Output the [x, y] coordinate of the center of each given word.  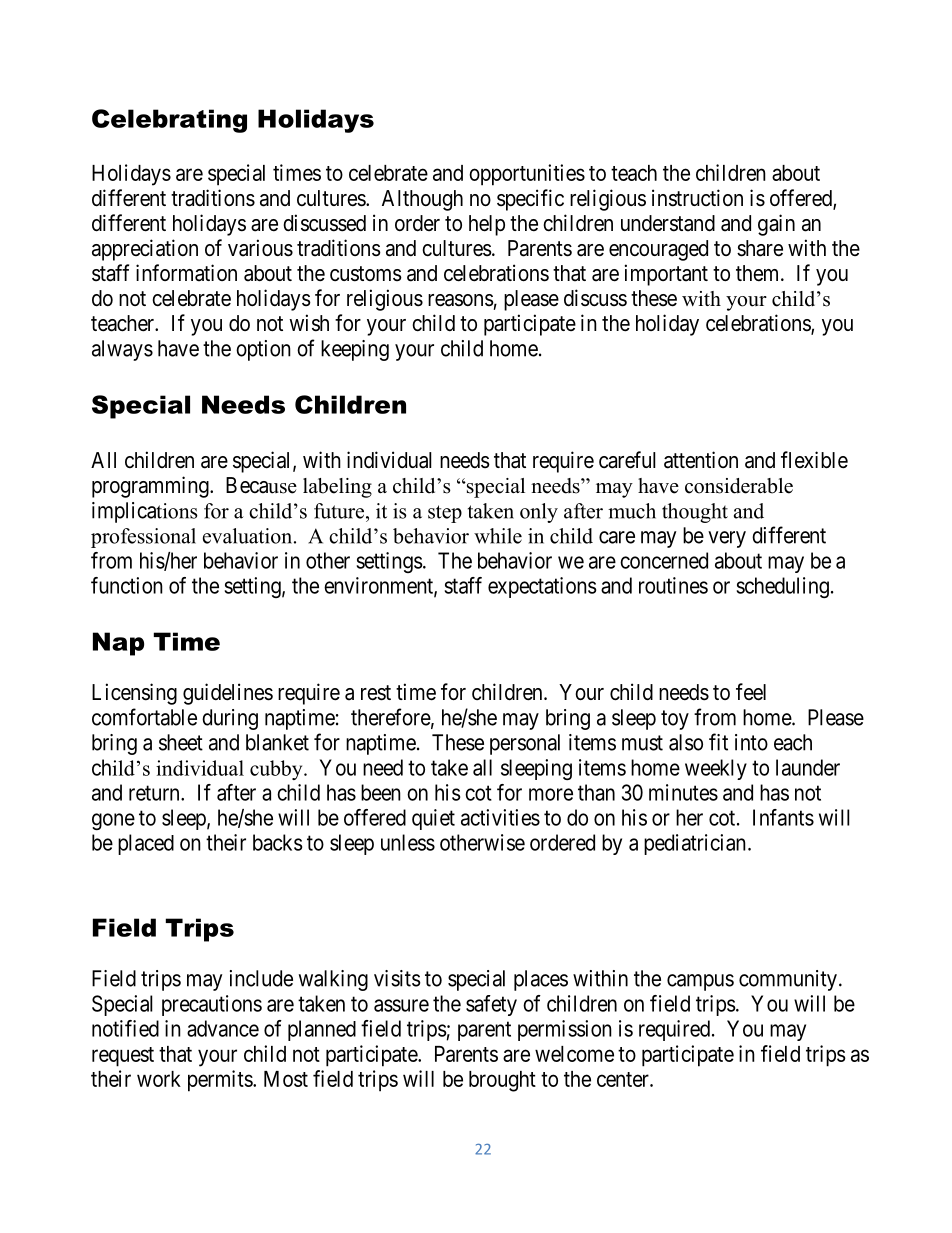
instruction [697, 198]
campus [700, 982]
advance [223, 1028]
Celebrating [169, 121]
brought [502, 1081]
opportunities [527, 175]
